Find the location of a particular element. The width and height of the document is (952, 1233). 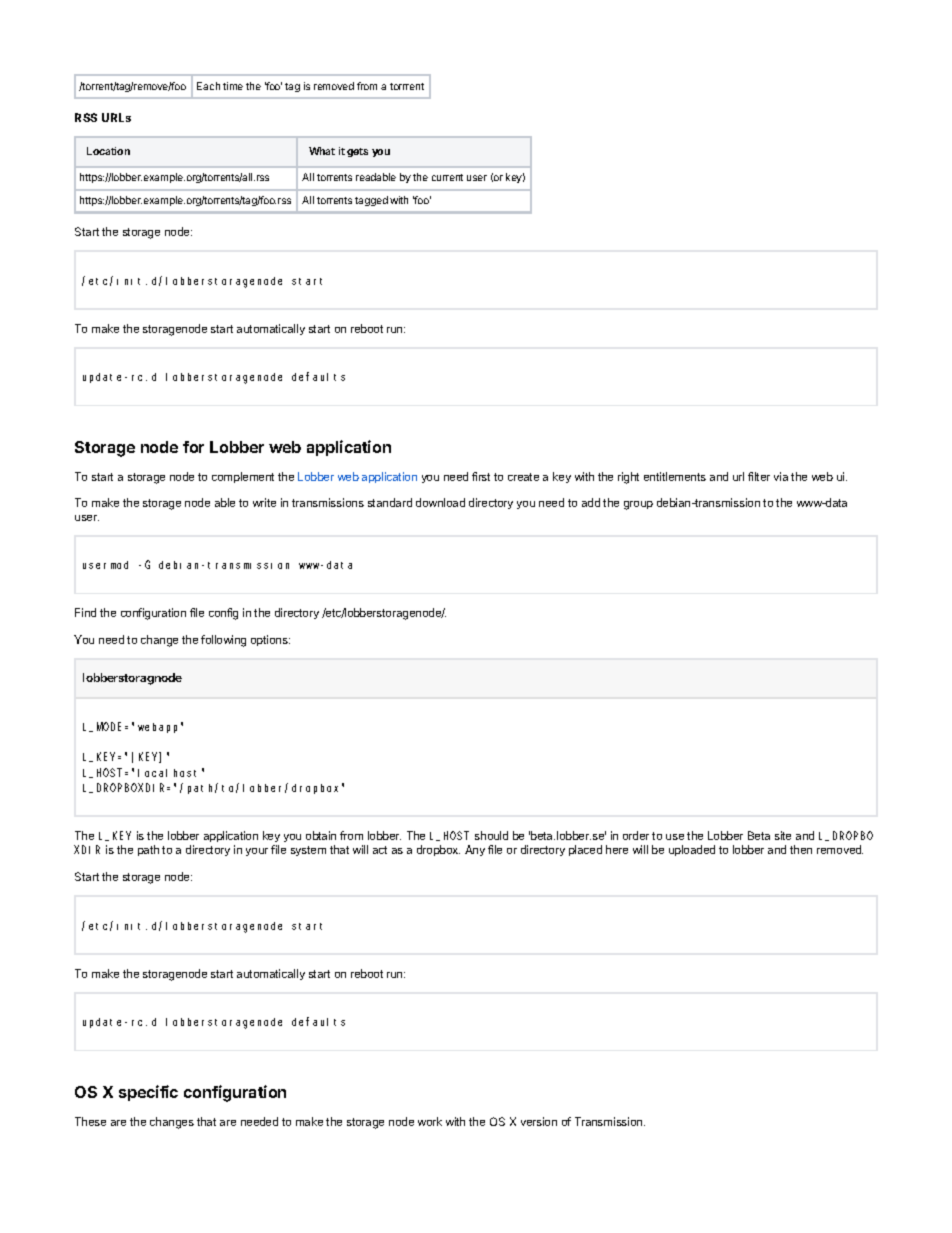

current is located at coordinates (447, 177).
